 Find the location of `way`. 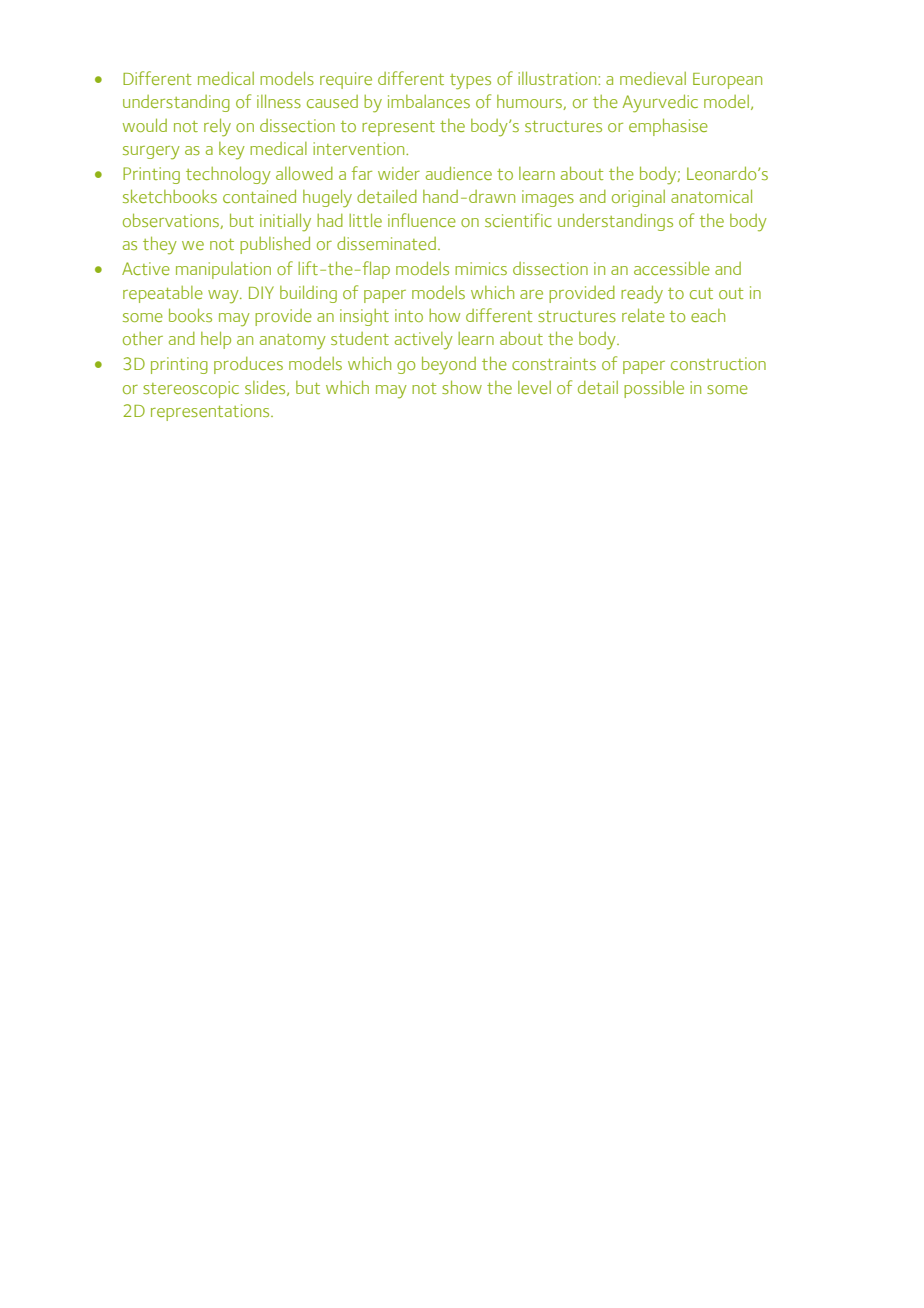

way is located at coordinates (224, 297).
